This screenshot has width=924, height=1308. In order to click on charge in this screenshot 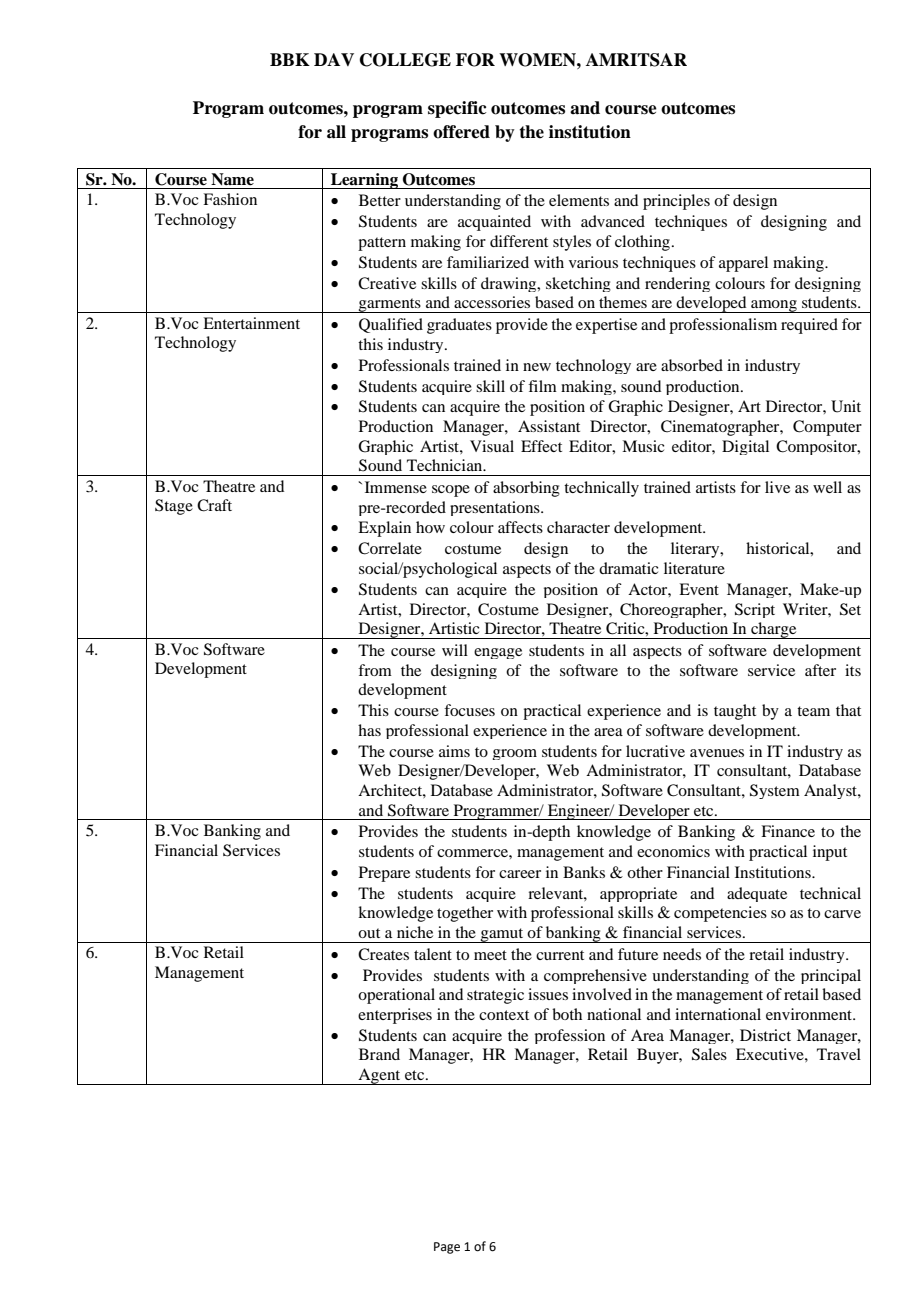, I will do `click(774, 630)`.
